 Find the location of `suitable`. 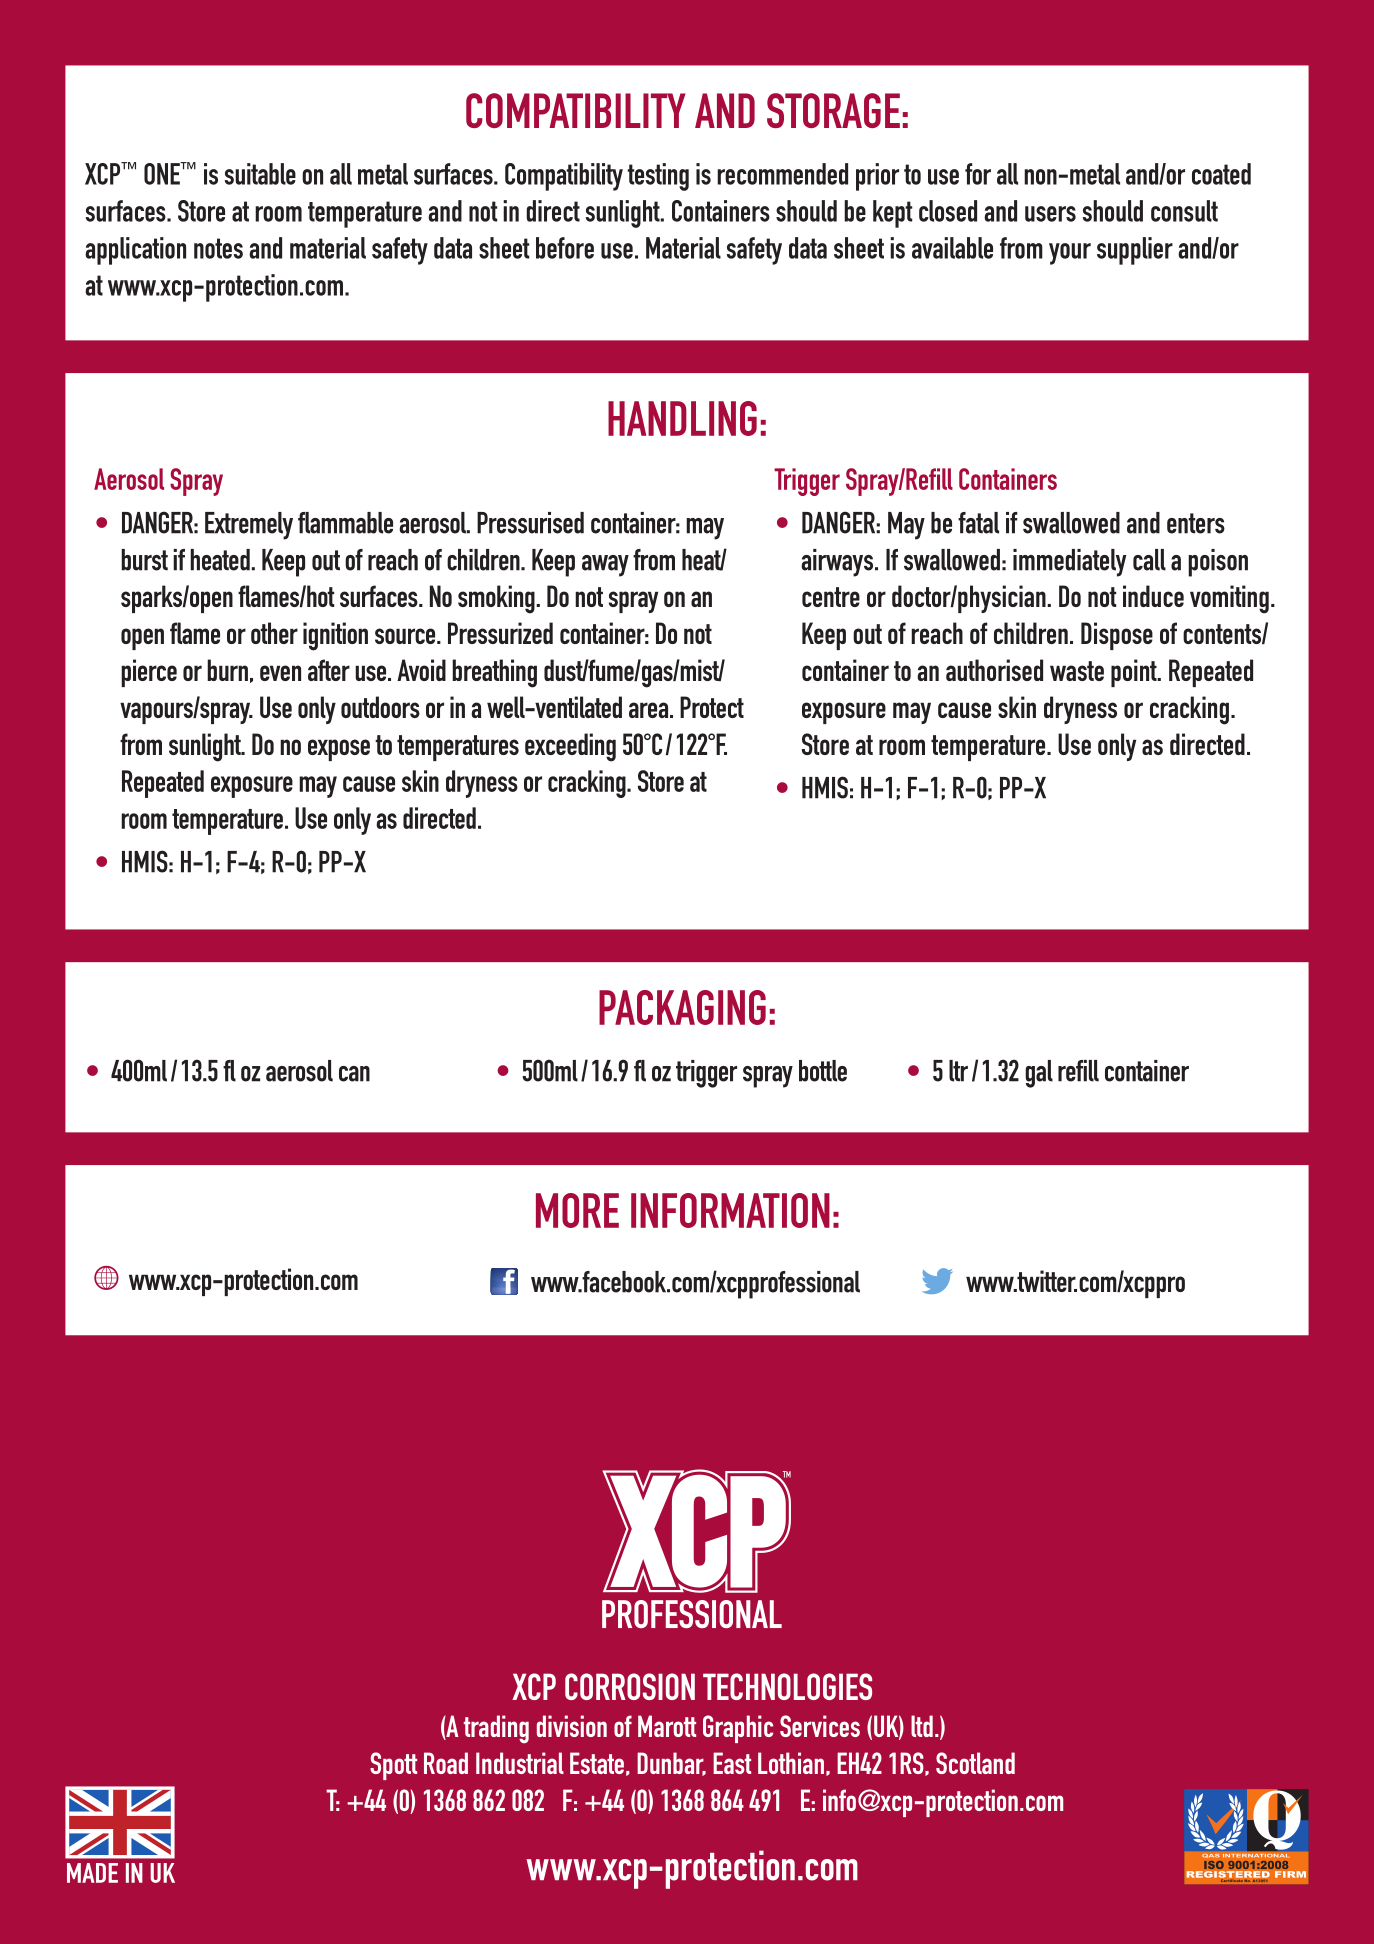

suitable is located at coordinates (260, 174).
